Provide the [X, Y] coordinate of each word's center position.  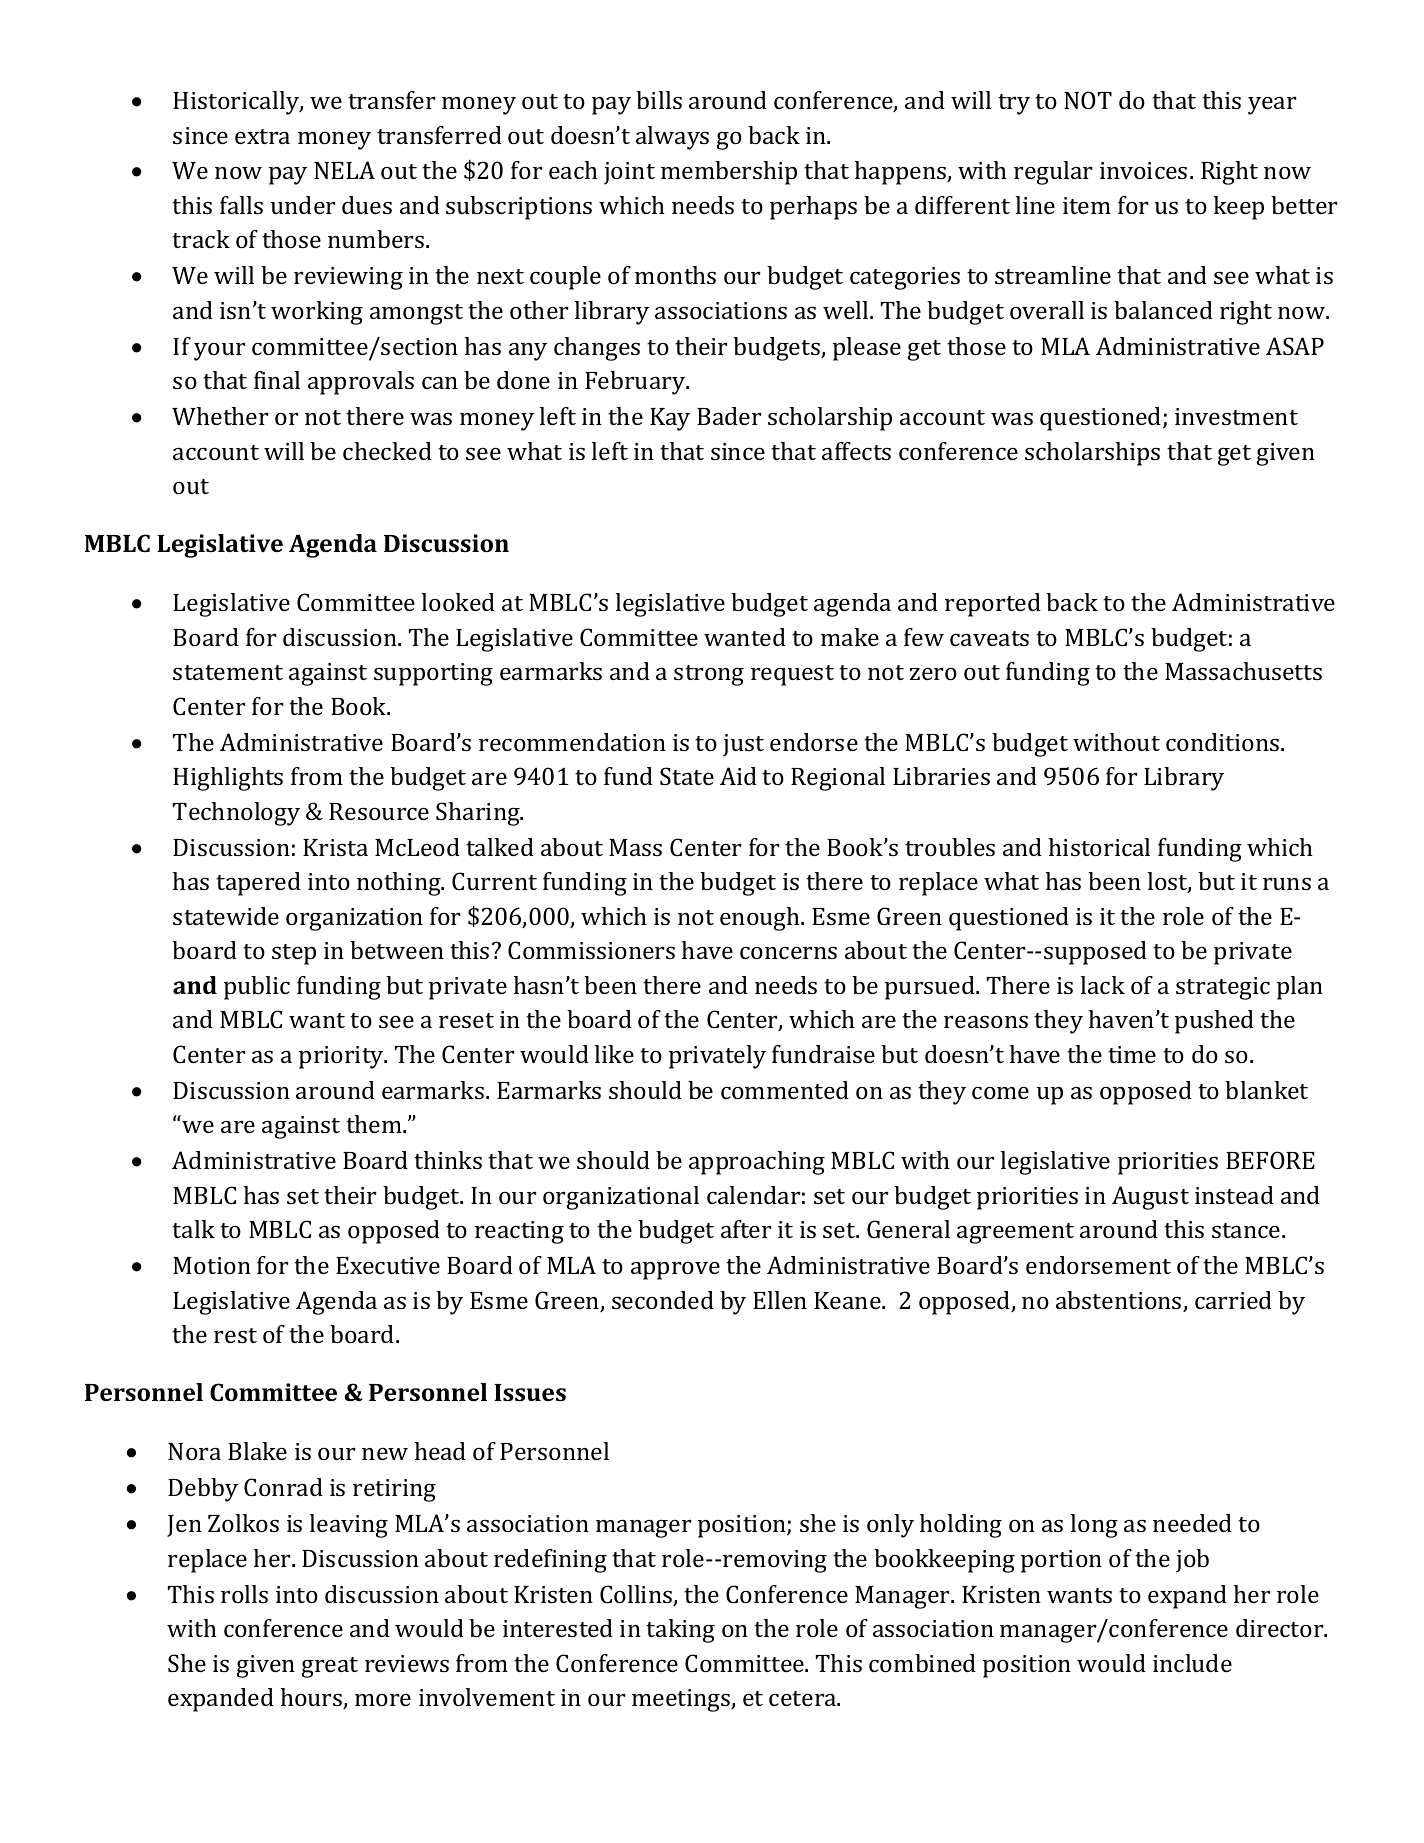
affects [856, 451]
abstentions [1120, 1301]
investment [1236, 416]
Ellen [780, 1300]
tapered [258, 884]
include [1192, 1663]
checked [387, 451]
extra [262, 136]
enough [761, 919]
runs [1287, 883]
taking [680, 1631]
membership [729, 173]
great [330, 1667]
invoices [1143, 170]
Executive [388, 1265]
